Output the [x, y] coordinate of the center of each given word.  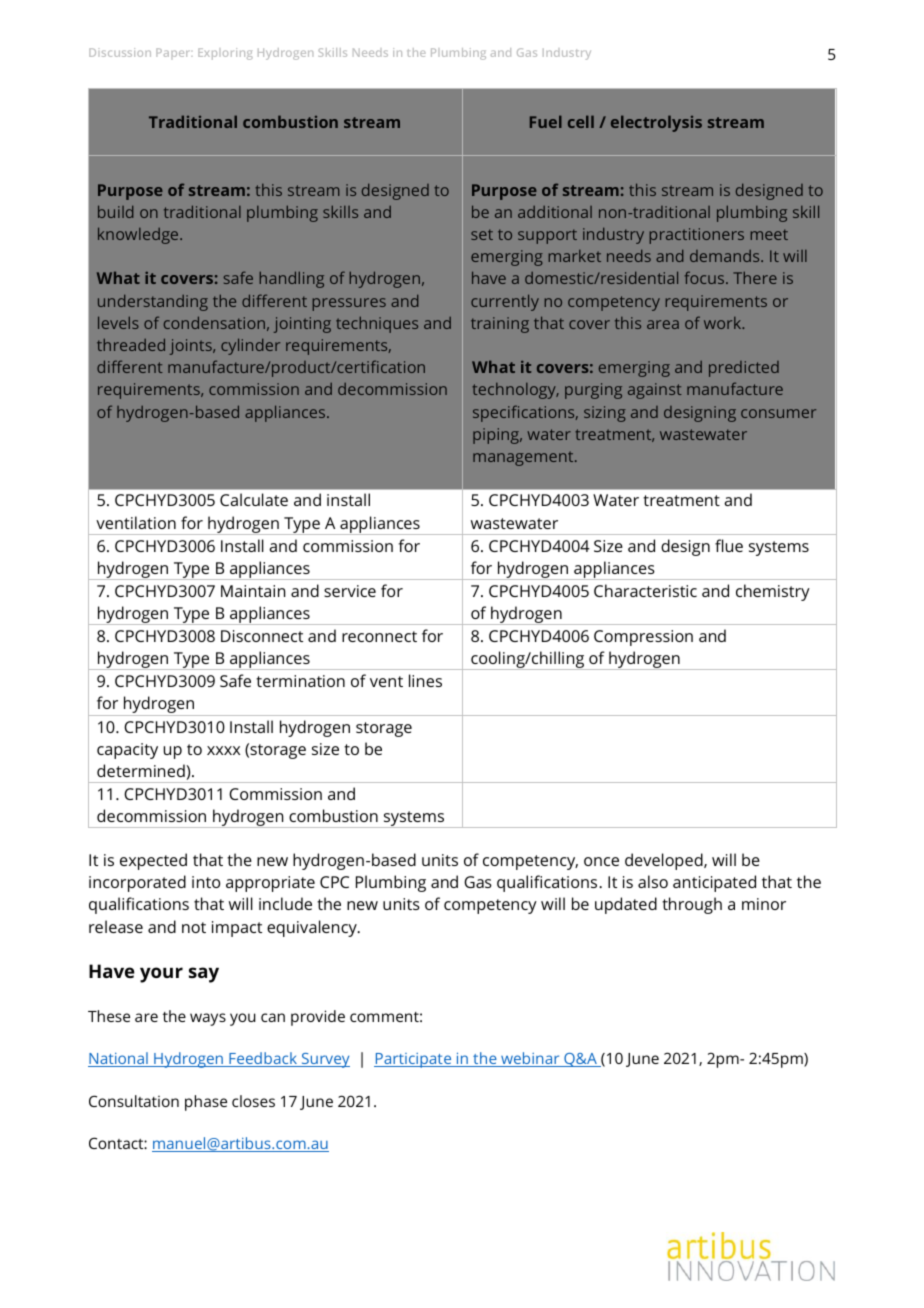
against [655, 391]
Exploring [225, 54]
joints [192, 347]
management [524, 458]
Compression [643, 638]
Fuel [546, 121]
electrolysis [656, 123]
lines [425, 680]
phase [206, 1103]
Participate [414, 1060]
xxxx [223, 750]
